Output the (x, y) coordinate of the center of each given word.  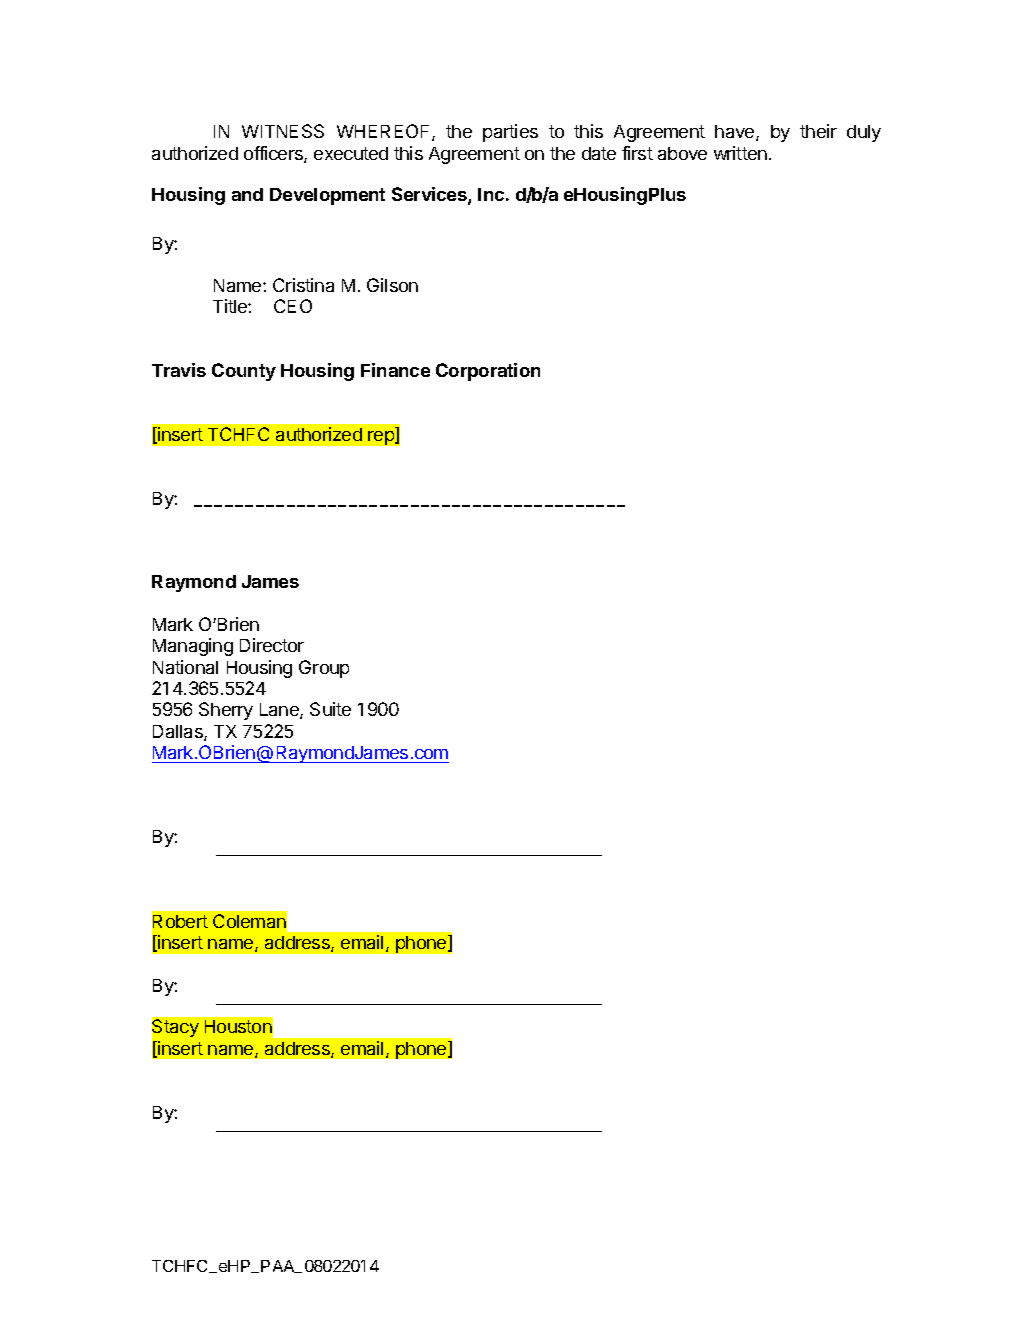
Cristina (303, 285)
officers (274, 154)
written (740, 153)
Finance (395, 370)
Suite (330, 709)
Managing (193, 647)
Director (272, 645)
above (682, 153)
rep (382, 438)
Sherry (226, 711)
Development (327, 196)
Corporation (488, 372)
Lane (280, 711)
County (244, 372)
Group (324, 669)
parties (510, 133)
